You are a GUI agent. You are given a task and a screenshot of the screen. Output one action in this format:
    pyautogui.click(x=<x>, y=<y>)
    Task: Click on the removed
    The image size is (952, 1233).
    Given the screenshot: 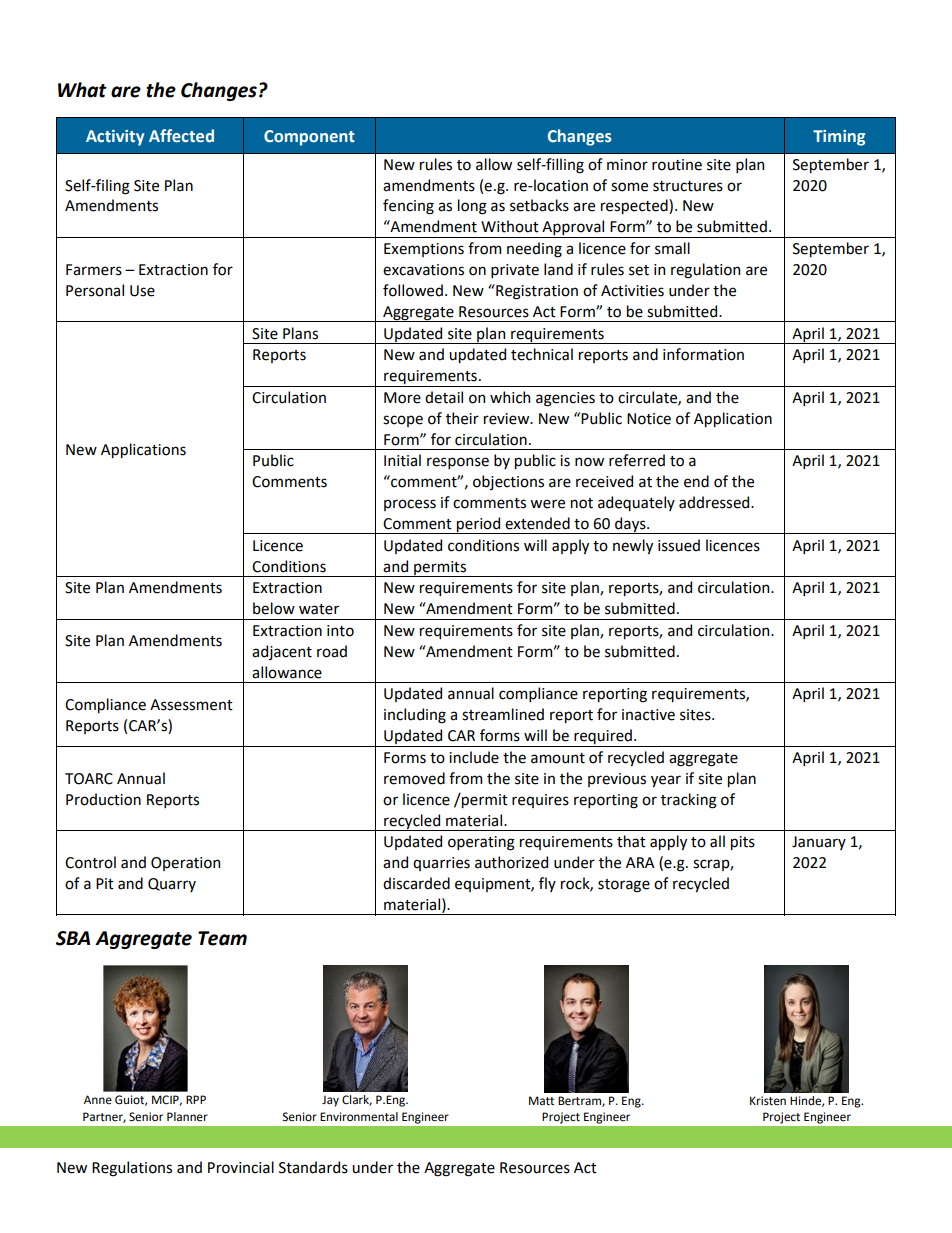 What is the action you would take?
    pyautogui.click(x=414, y=778)
